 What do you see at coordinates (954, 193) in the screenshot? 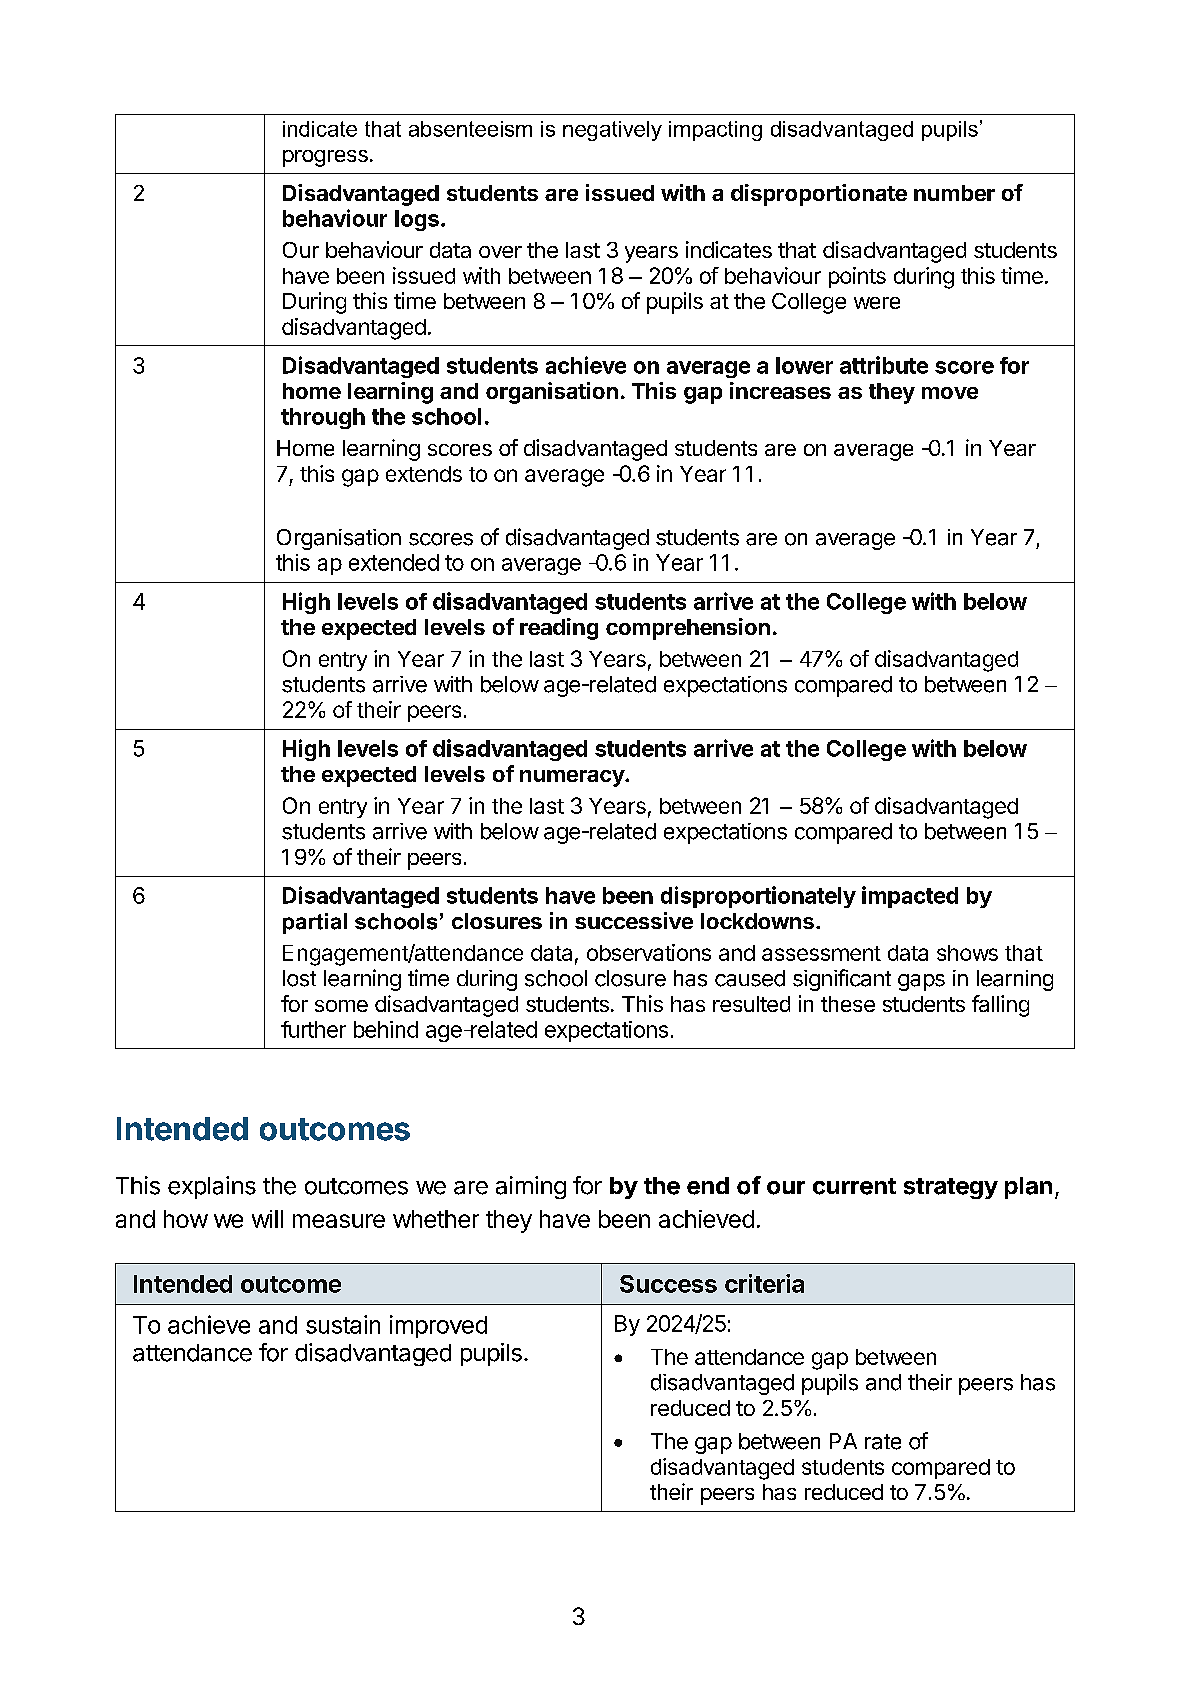
I see `number` at bounding box center [954, 193].
